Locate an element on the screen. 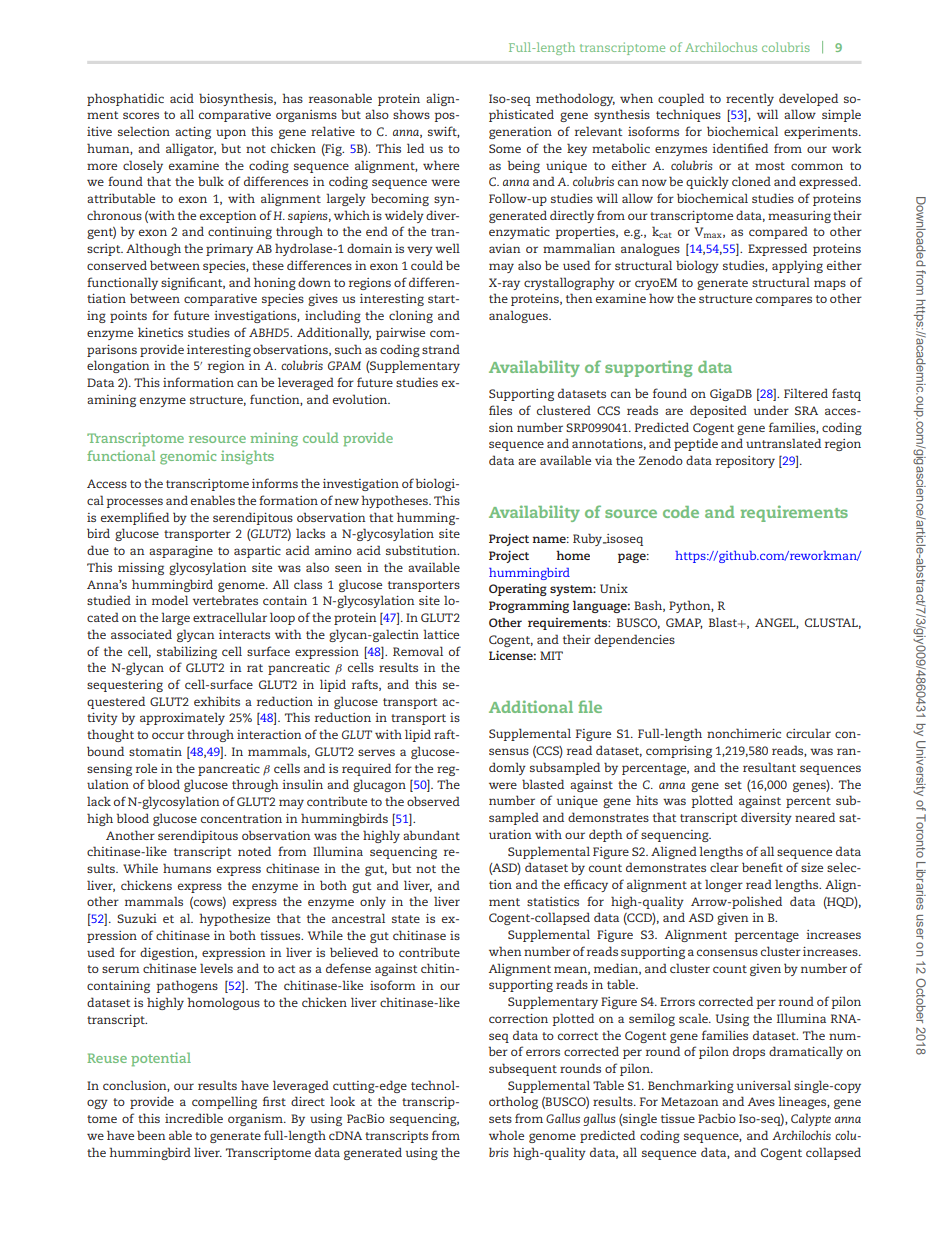 The image size is (952, 1251). noted is located at coordinates (254, 851).
